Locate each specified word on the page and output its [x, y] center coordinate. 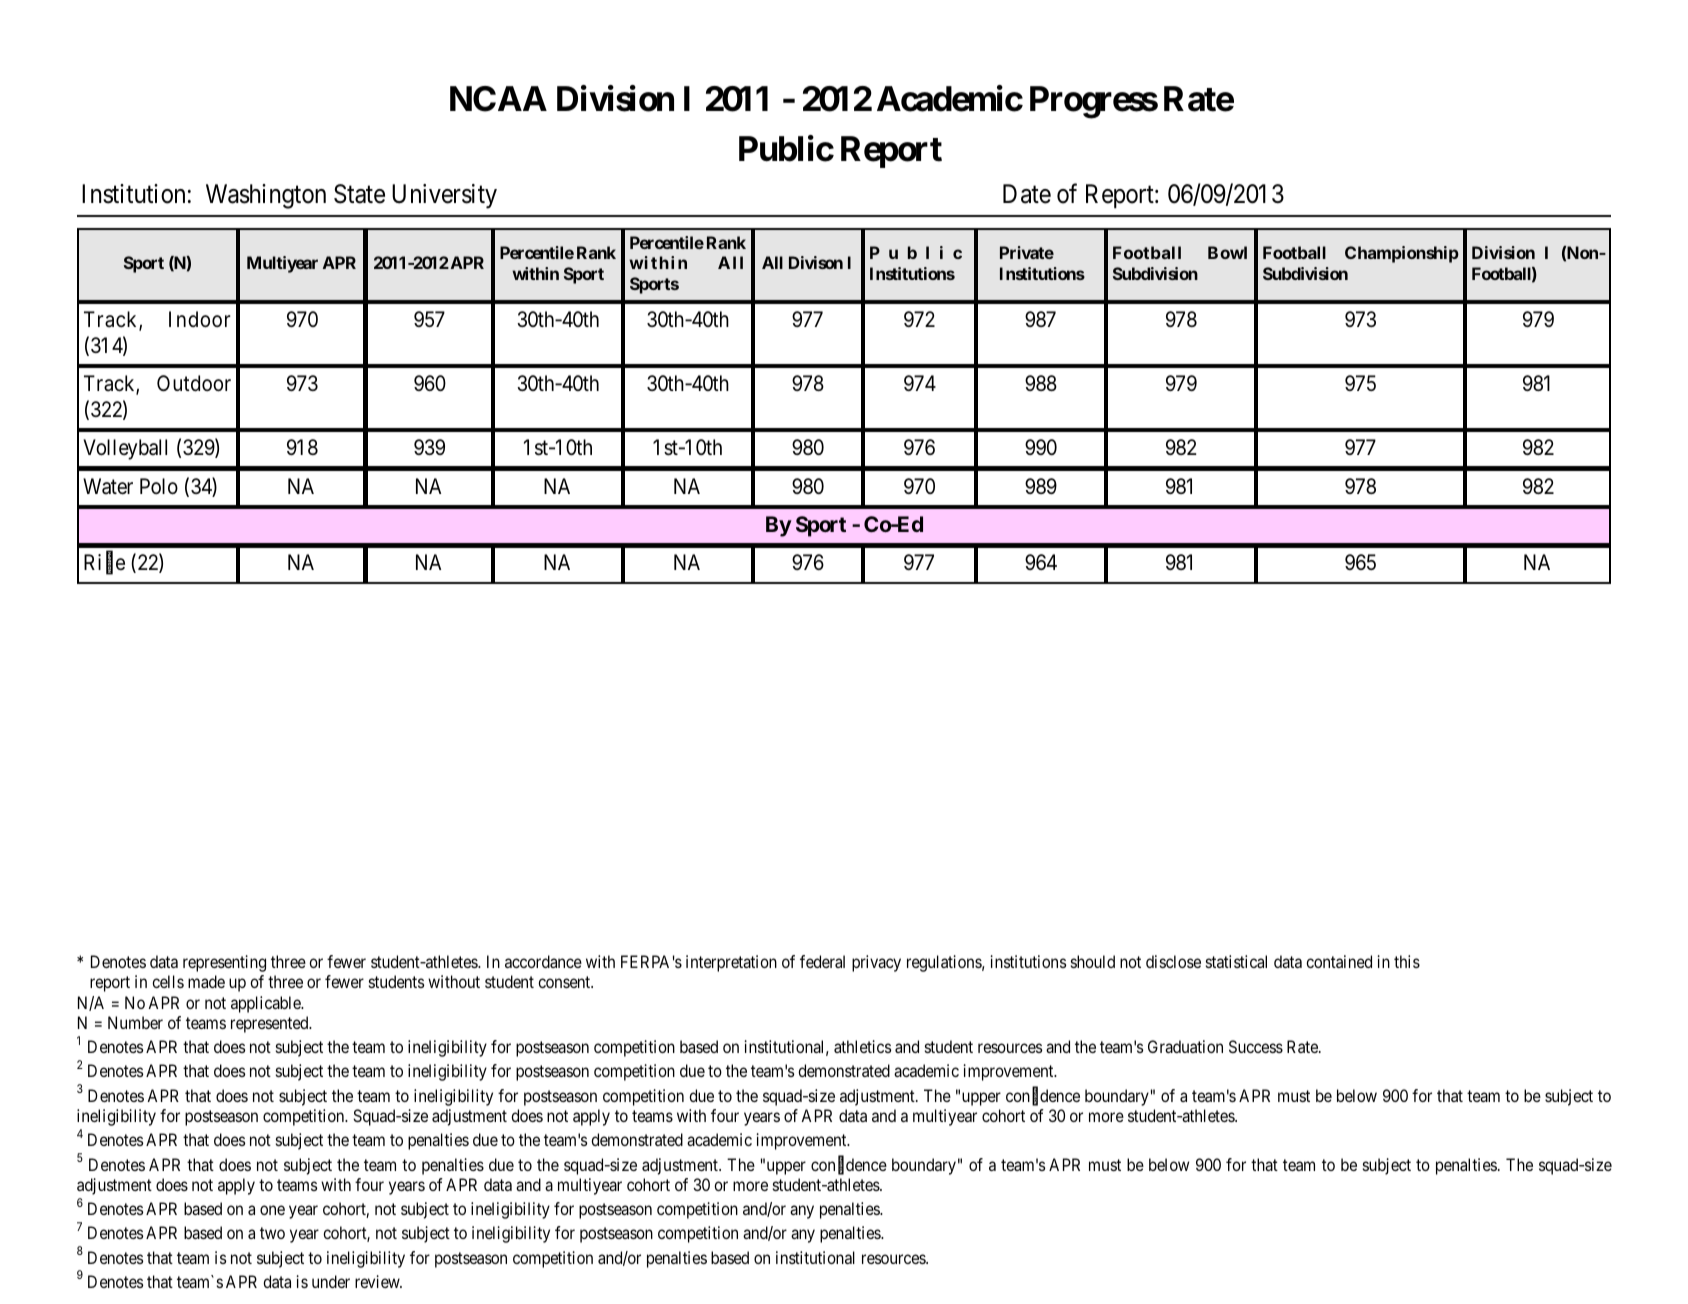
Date [1027, 194]
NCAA [498, 99]
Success [1256, 1046]
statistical [1236, 961]
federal [822, 961]
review [378, 1281]
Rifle [104, 564]
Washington [266, 196]
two [272, 1233]
